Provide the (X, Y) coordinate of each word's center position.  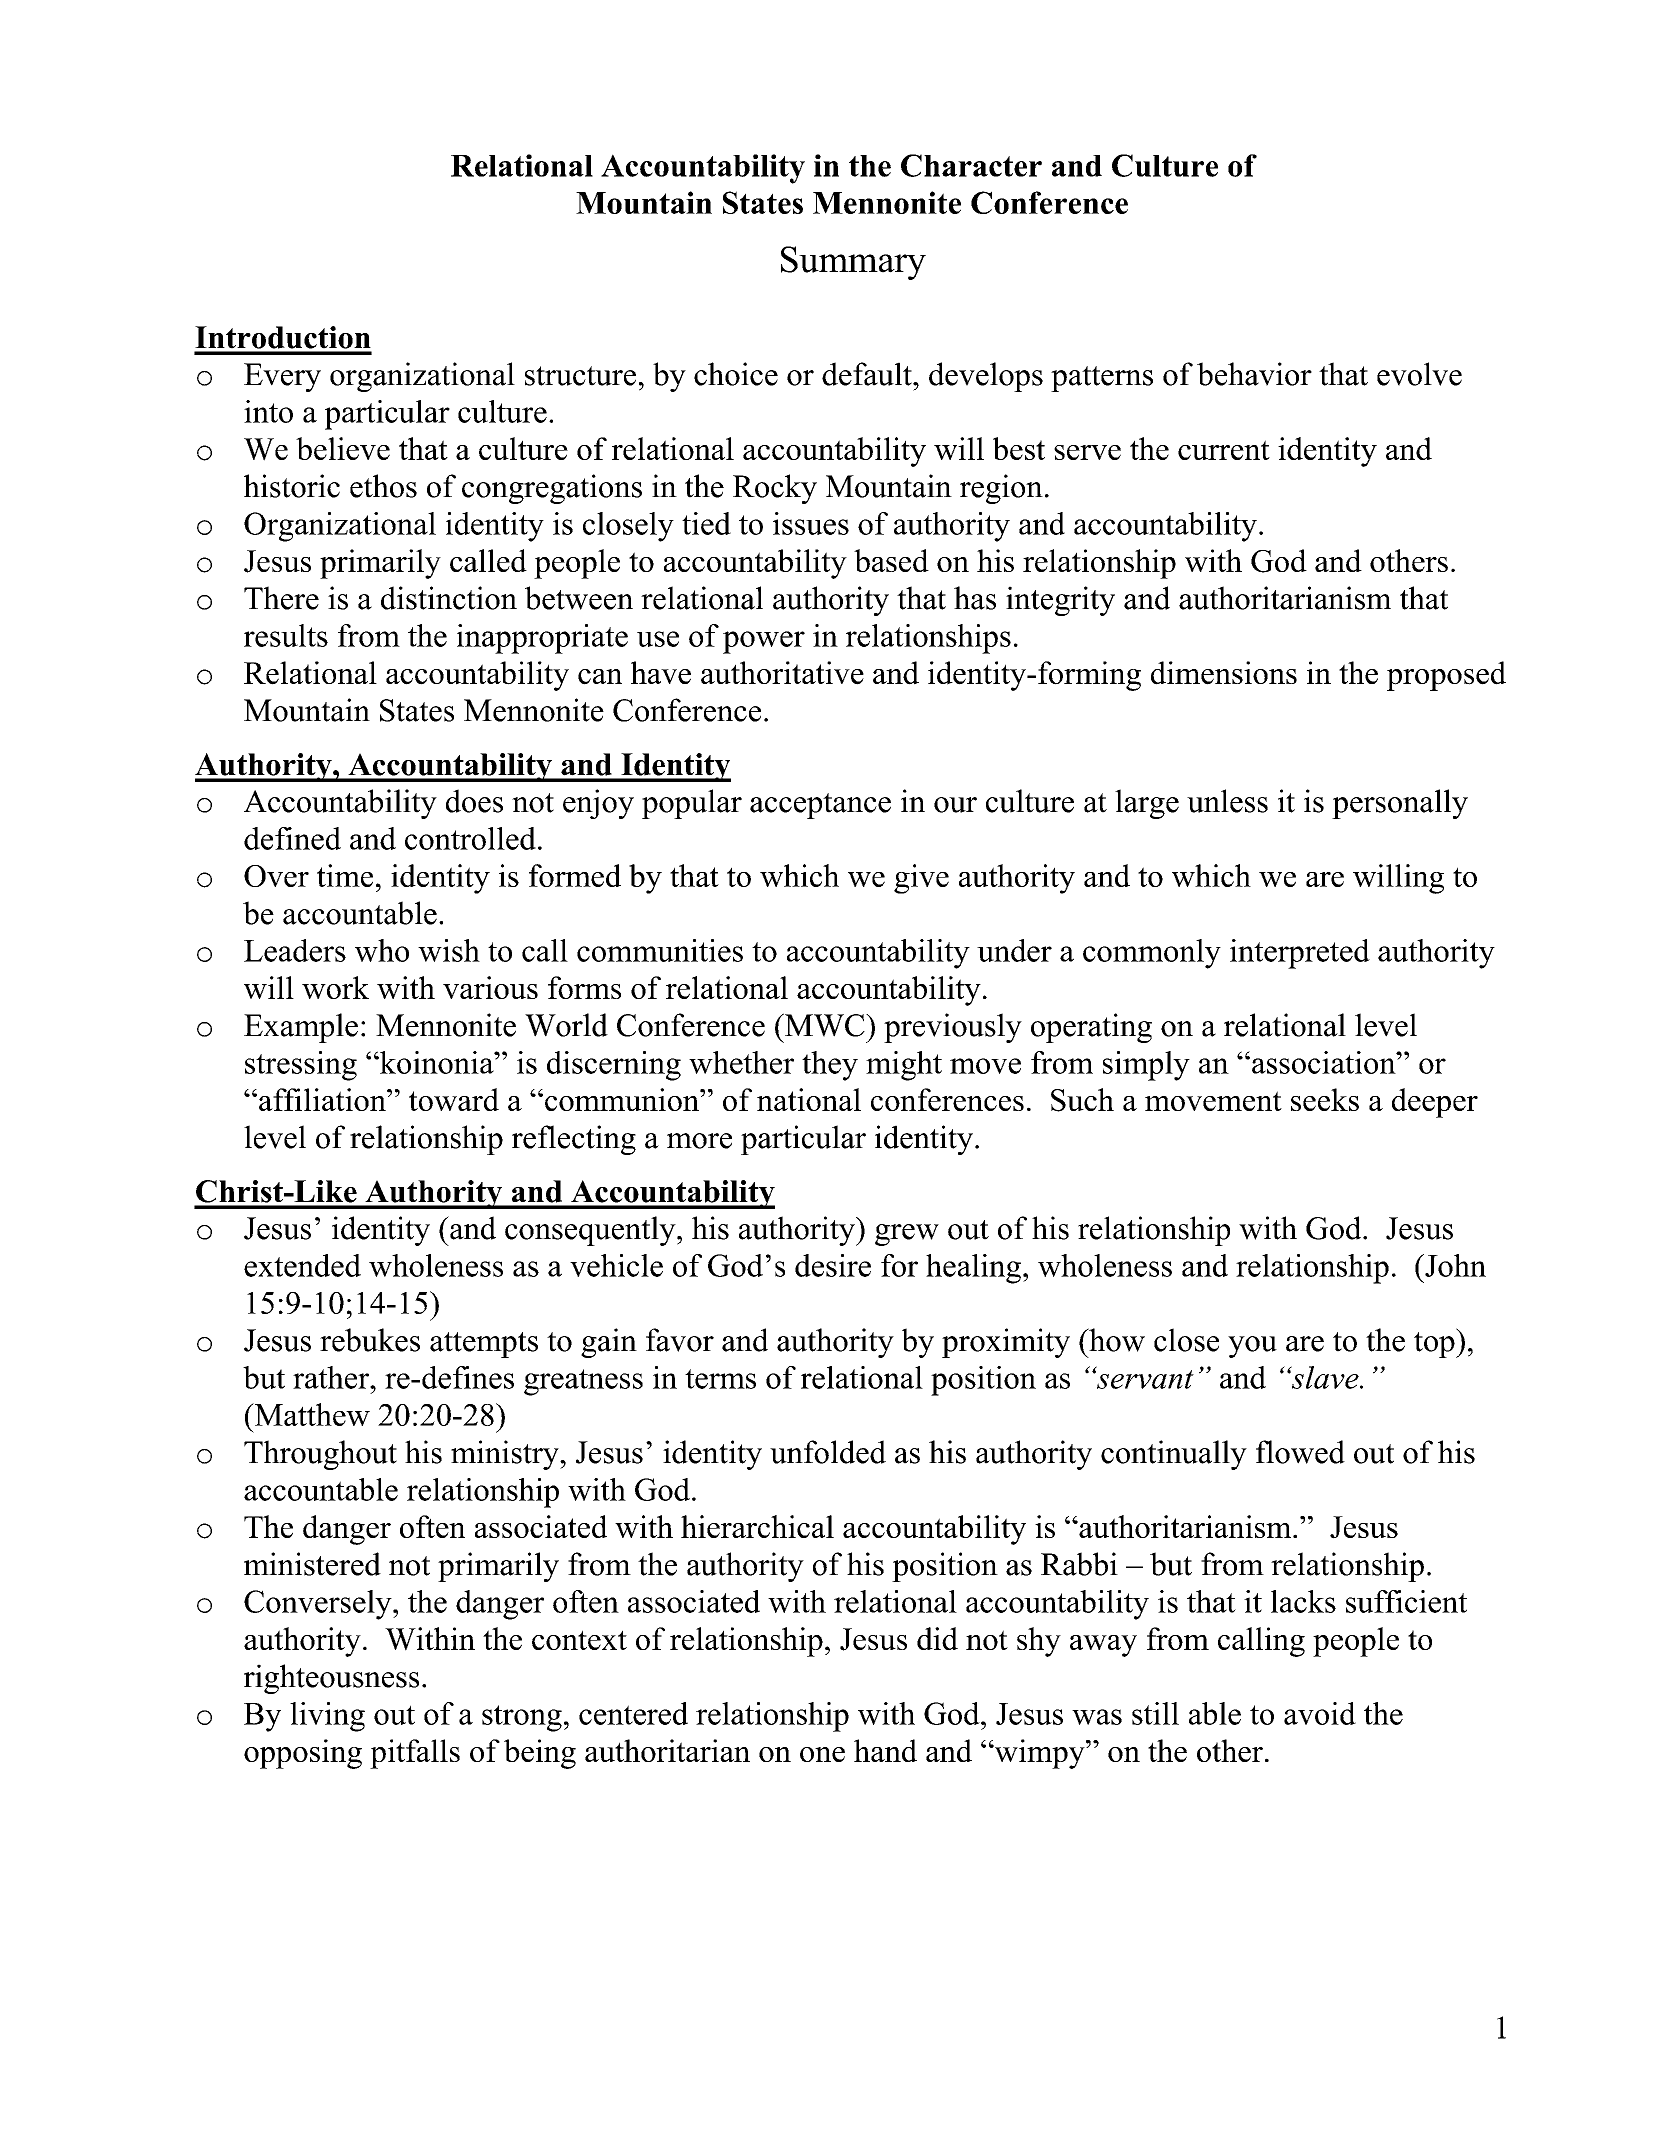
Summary (853, 263)
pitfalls (415, 1754)
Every (282, 377)
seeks (1325, 1099)
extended (302, 1265)
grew (907, 1235)
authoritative (782, 673)
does (474, 801)
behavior (1254, 374)
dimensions (1224, 673)
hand (885, 1750)
